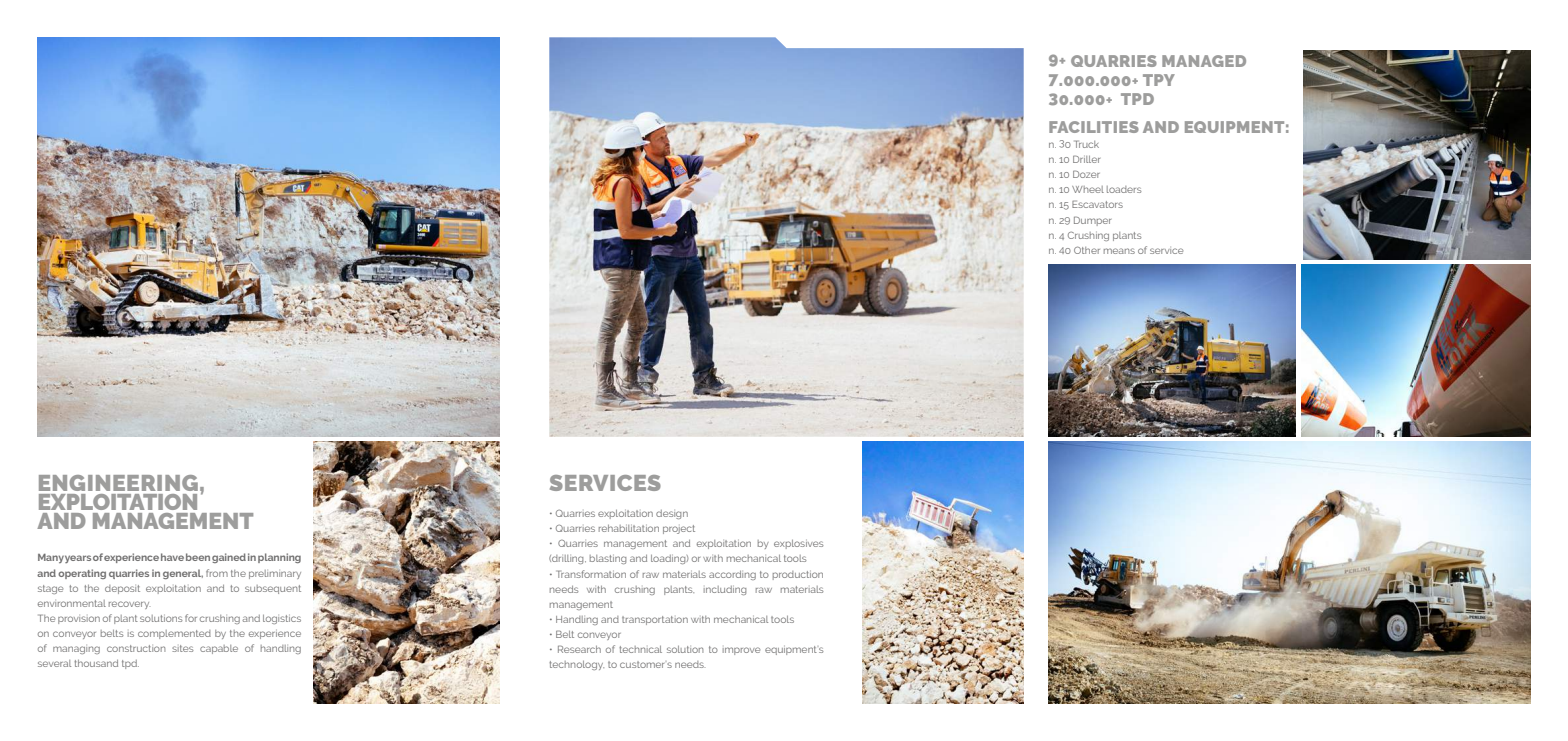  I want to click on means, so click(1119, 251).
